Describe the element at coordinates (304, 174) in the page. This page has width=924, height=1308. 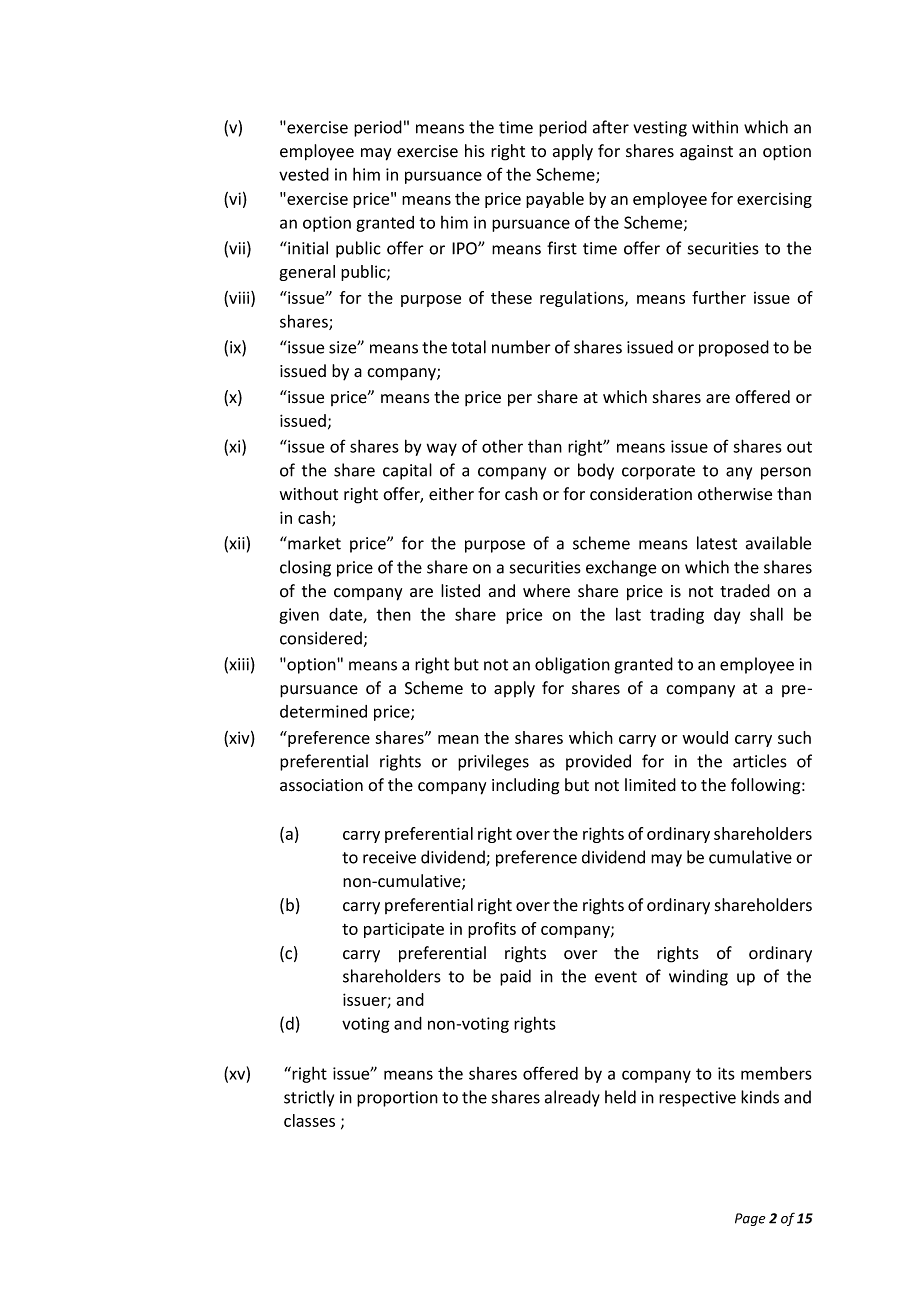
I see `vested` at that location.
